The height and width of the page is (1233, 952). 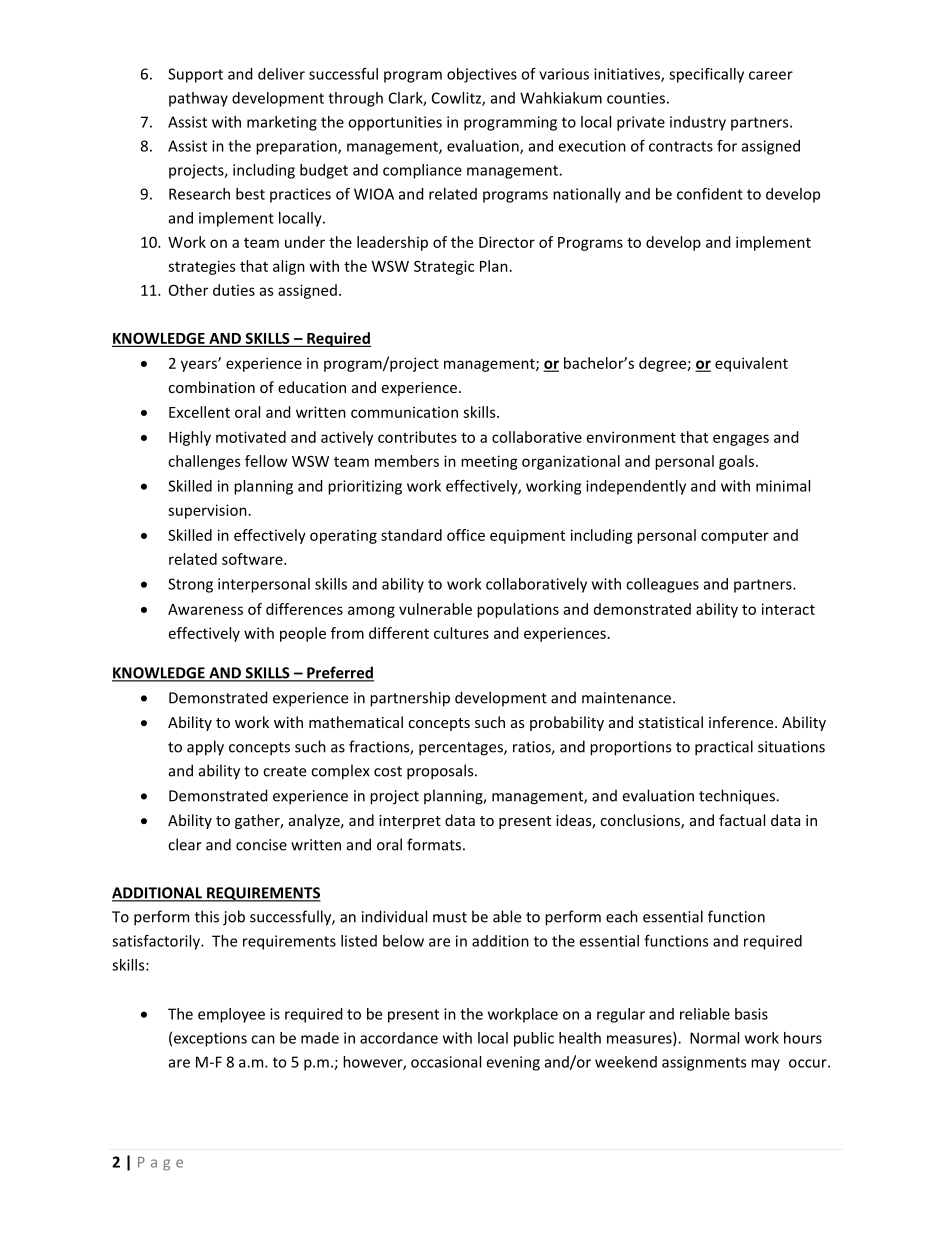 What do you see at coordinates (735, 537) in the page?
I see `computer` at bounding box center [735, 537].
